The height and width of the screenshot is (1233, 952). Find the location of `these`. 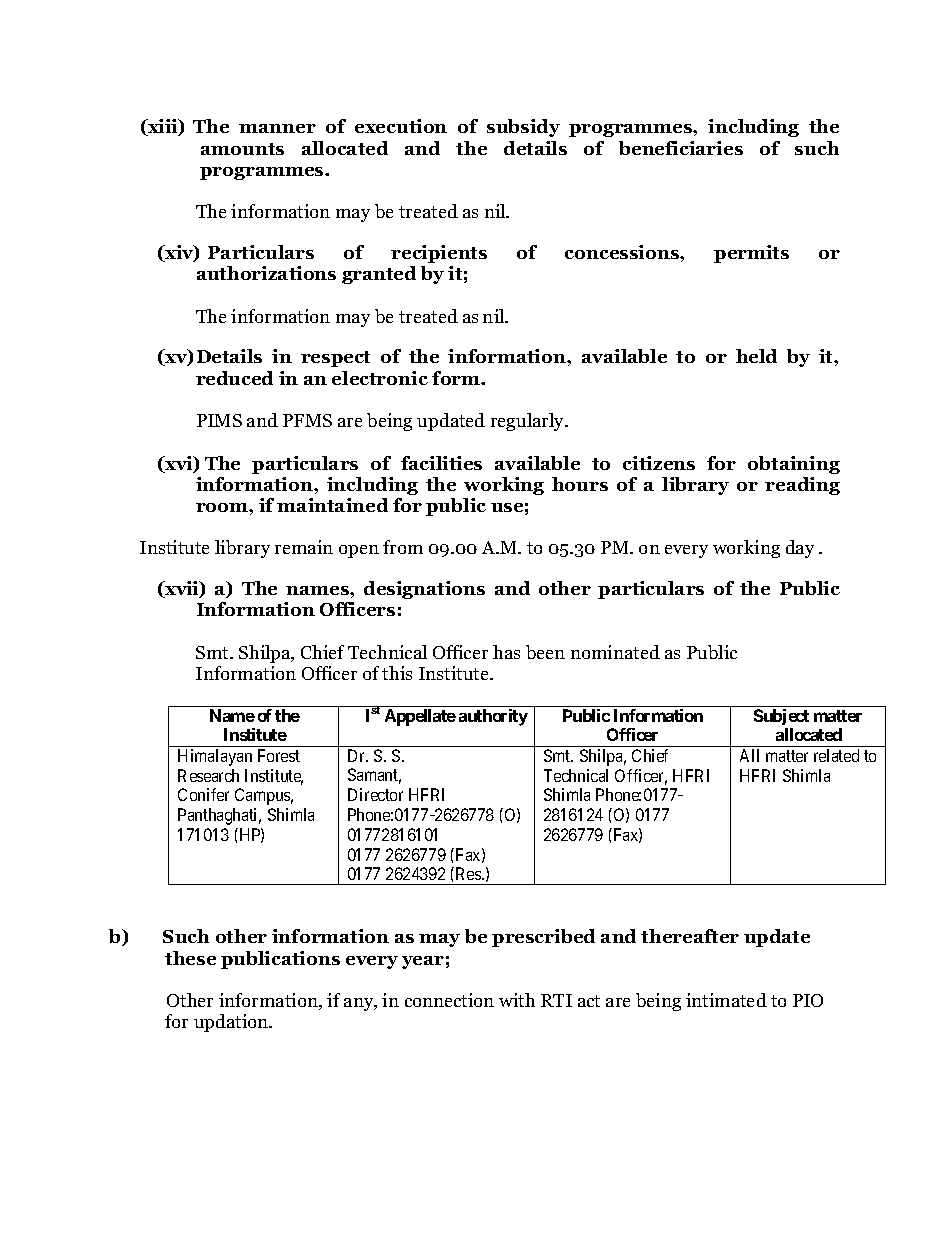

these is located at coordinates (190, 958).
